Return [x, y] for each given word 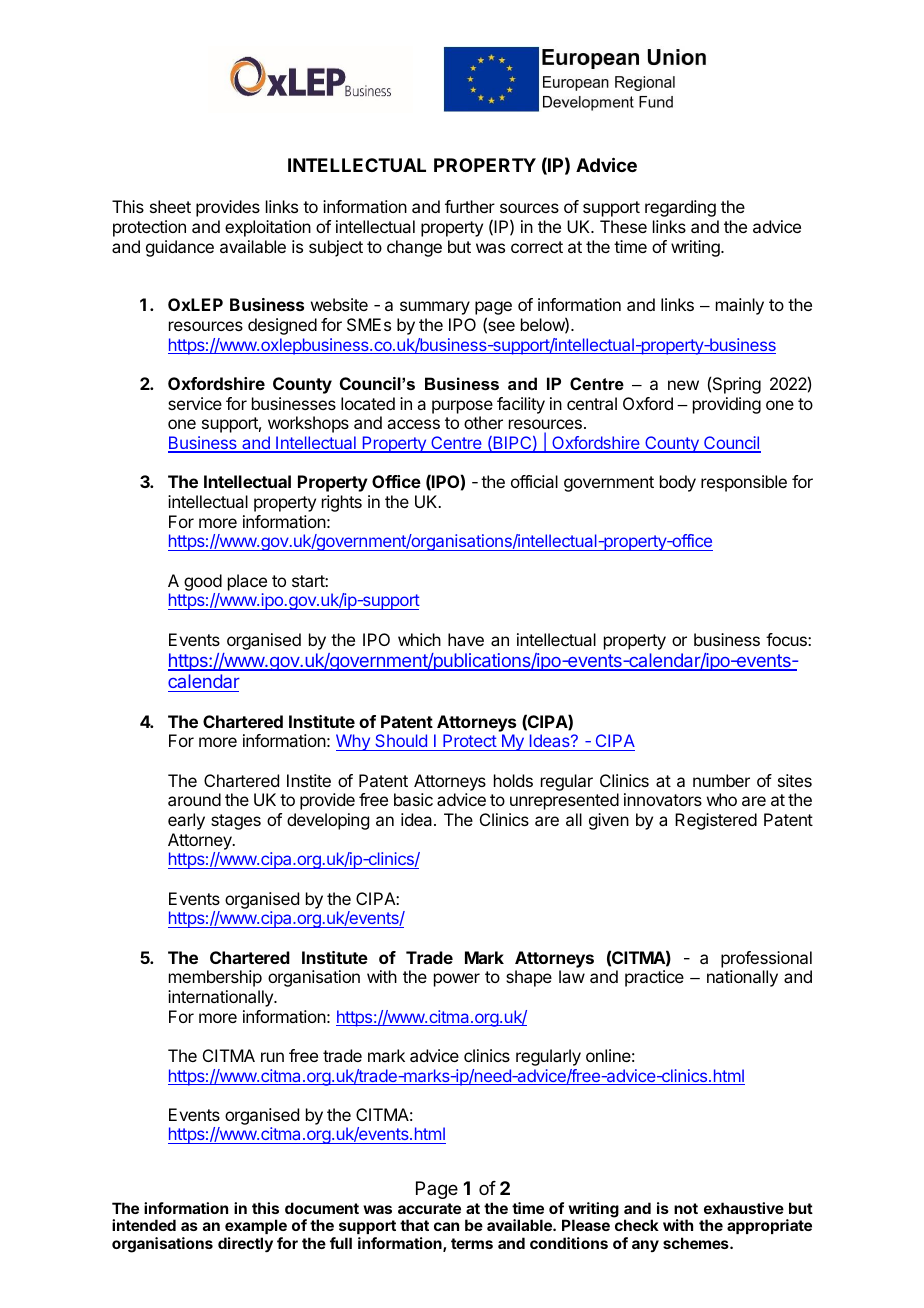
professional [766, 959]
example [256, 1228]
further [470, 206]
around [194, 799]
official [534, 481]
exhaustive [744, 1208]
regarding [680, 208]
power [457, 980]
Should [401, 742]
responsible [744, 483]
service [195, 403]
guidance [180, 248]
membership [215, 978]
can [446, 1226]
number [721, 780]
